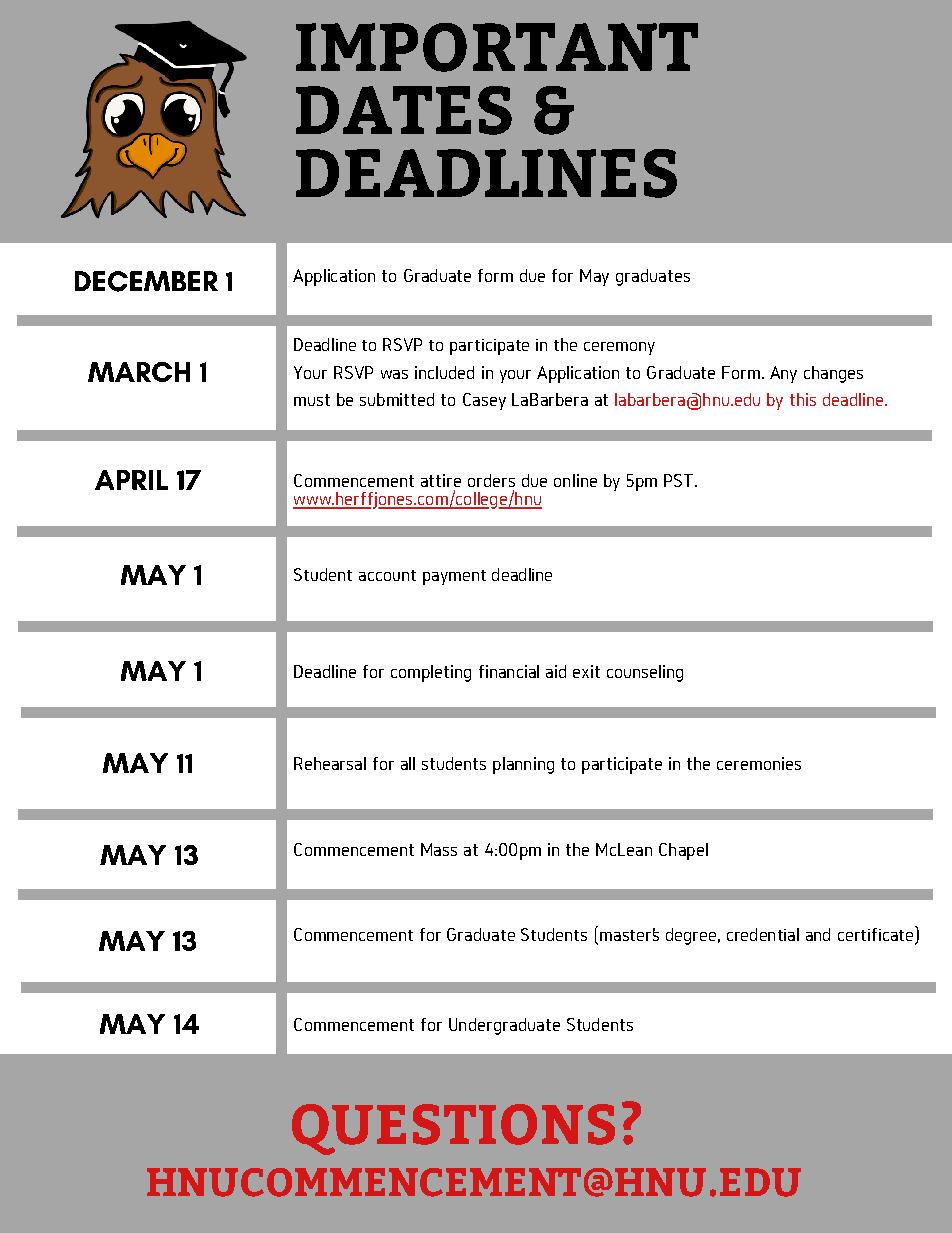 The height and width of the image is (1233, 952). I want to click on IMPORTANT, so click(497, 47).
